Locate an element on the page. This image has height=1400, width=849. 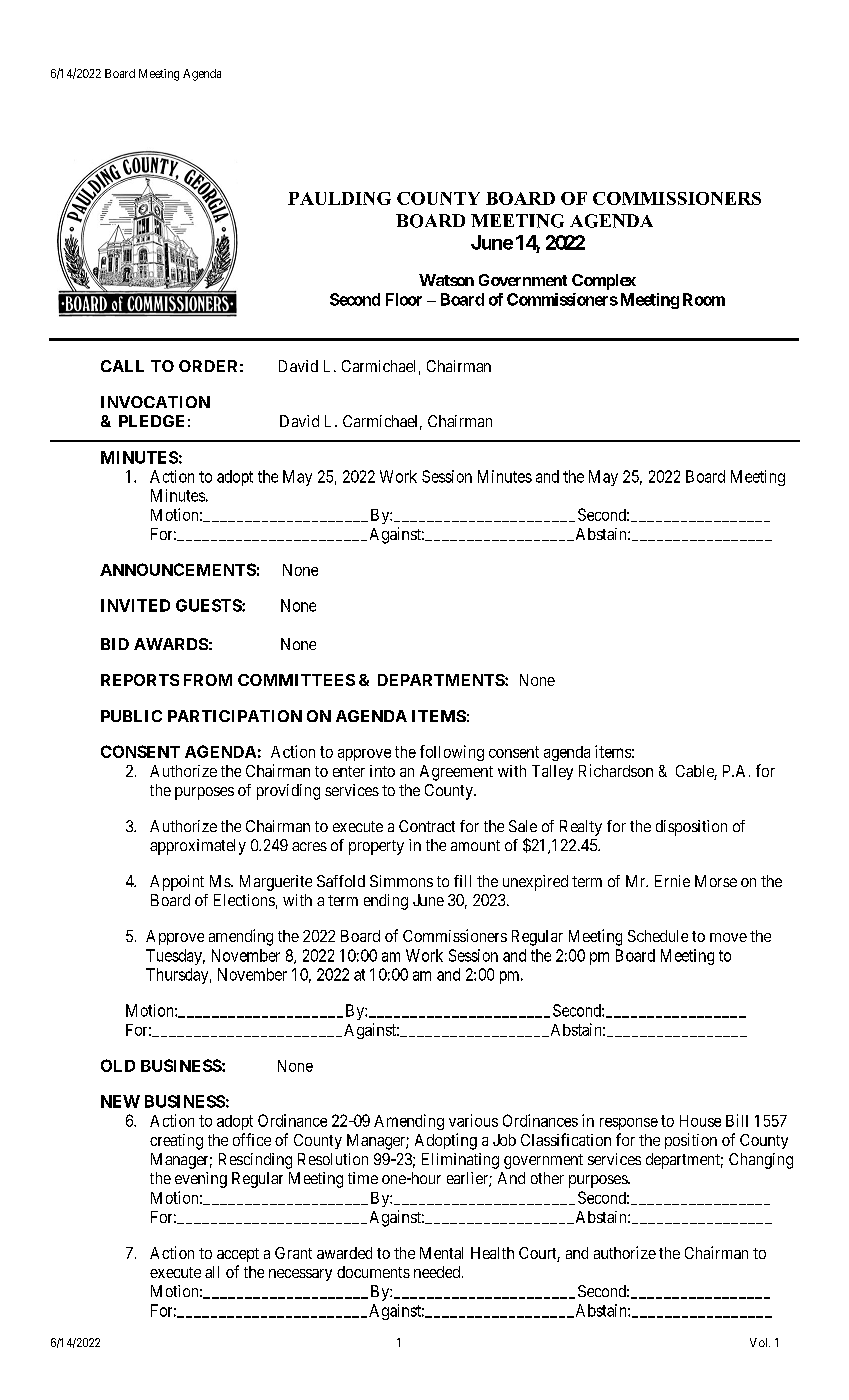
House is located at coordinates (700, 1121).
